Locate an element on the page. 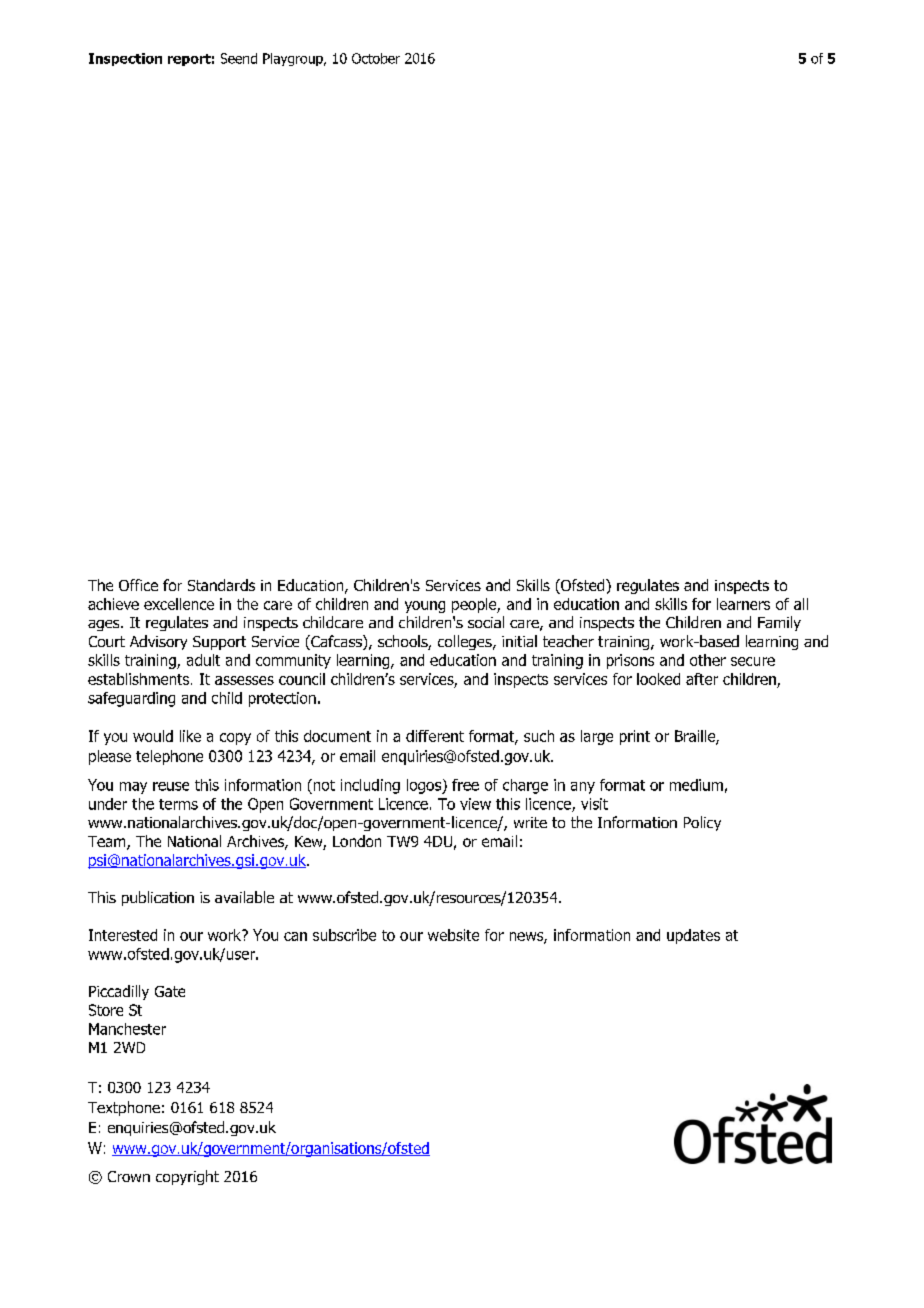 The image size is (924, 1308). website is located at coordinates (453, 935).
